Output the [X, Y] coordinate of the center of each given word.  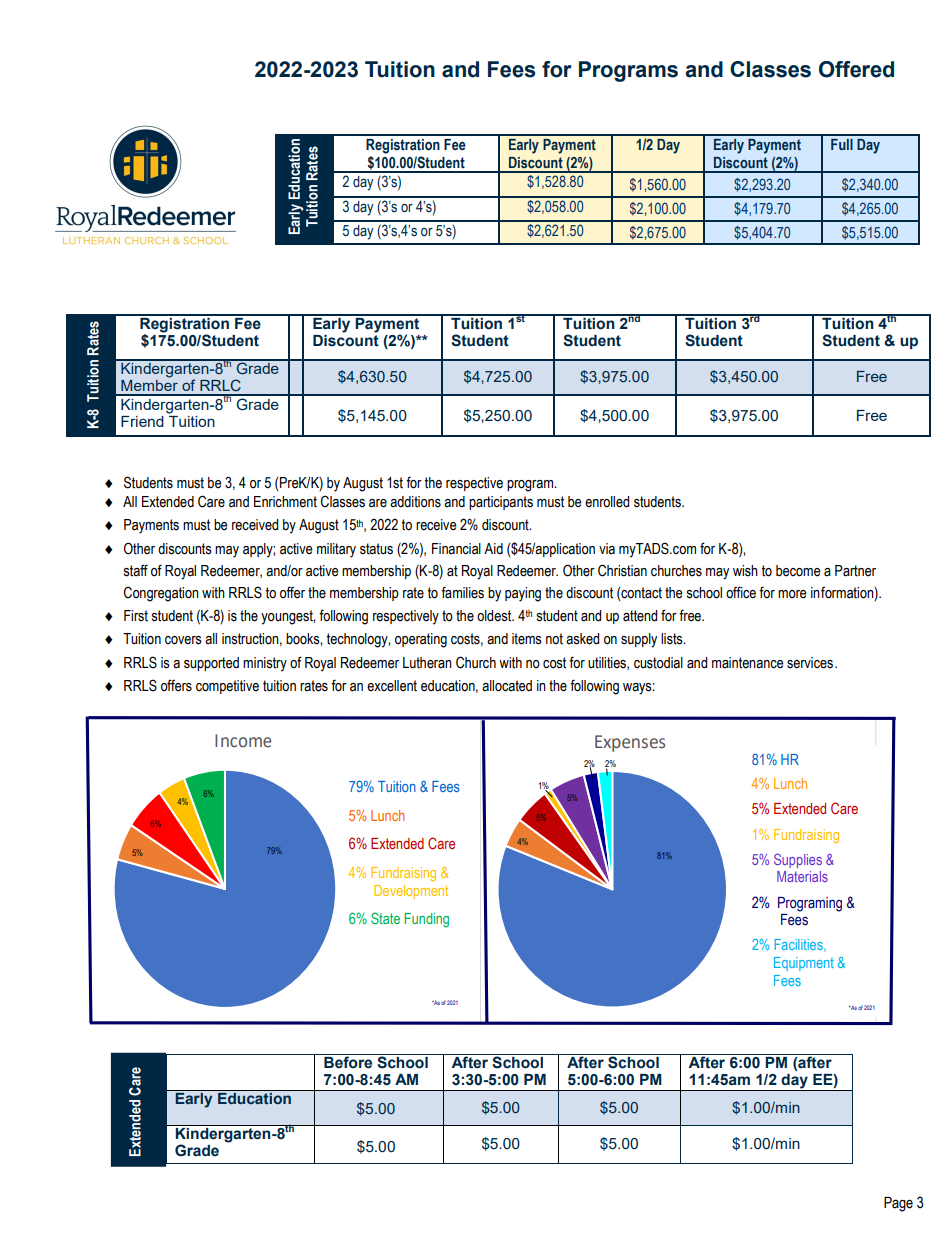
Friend [142, 421]
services [810, 663]
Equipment [804, 964]
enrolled [607, 502]
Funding [427, 920]
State [385, 918]
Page [898, 1204]
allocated [507, 686]
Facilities [800, 945]
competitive [227, 687]
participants [501, 503]
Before [348, 1061]
